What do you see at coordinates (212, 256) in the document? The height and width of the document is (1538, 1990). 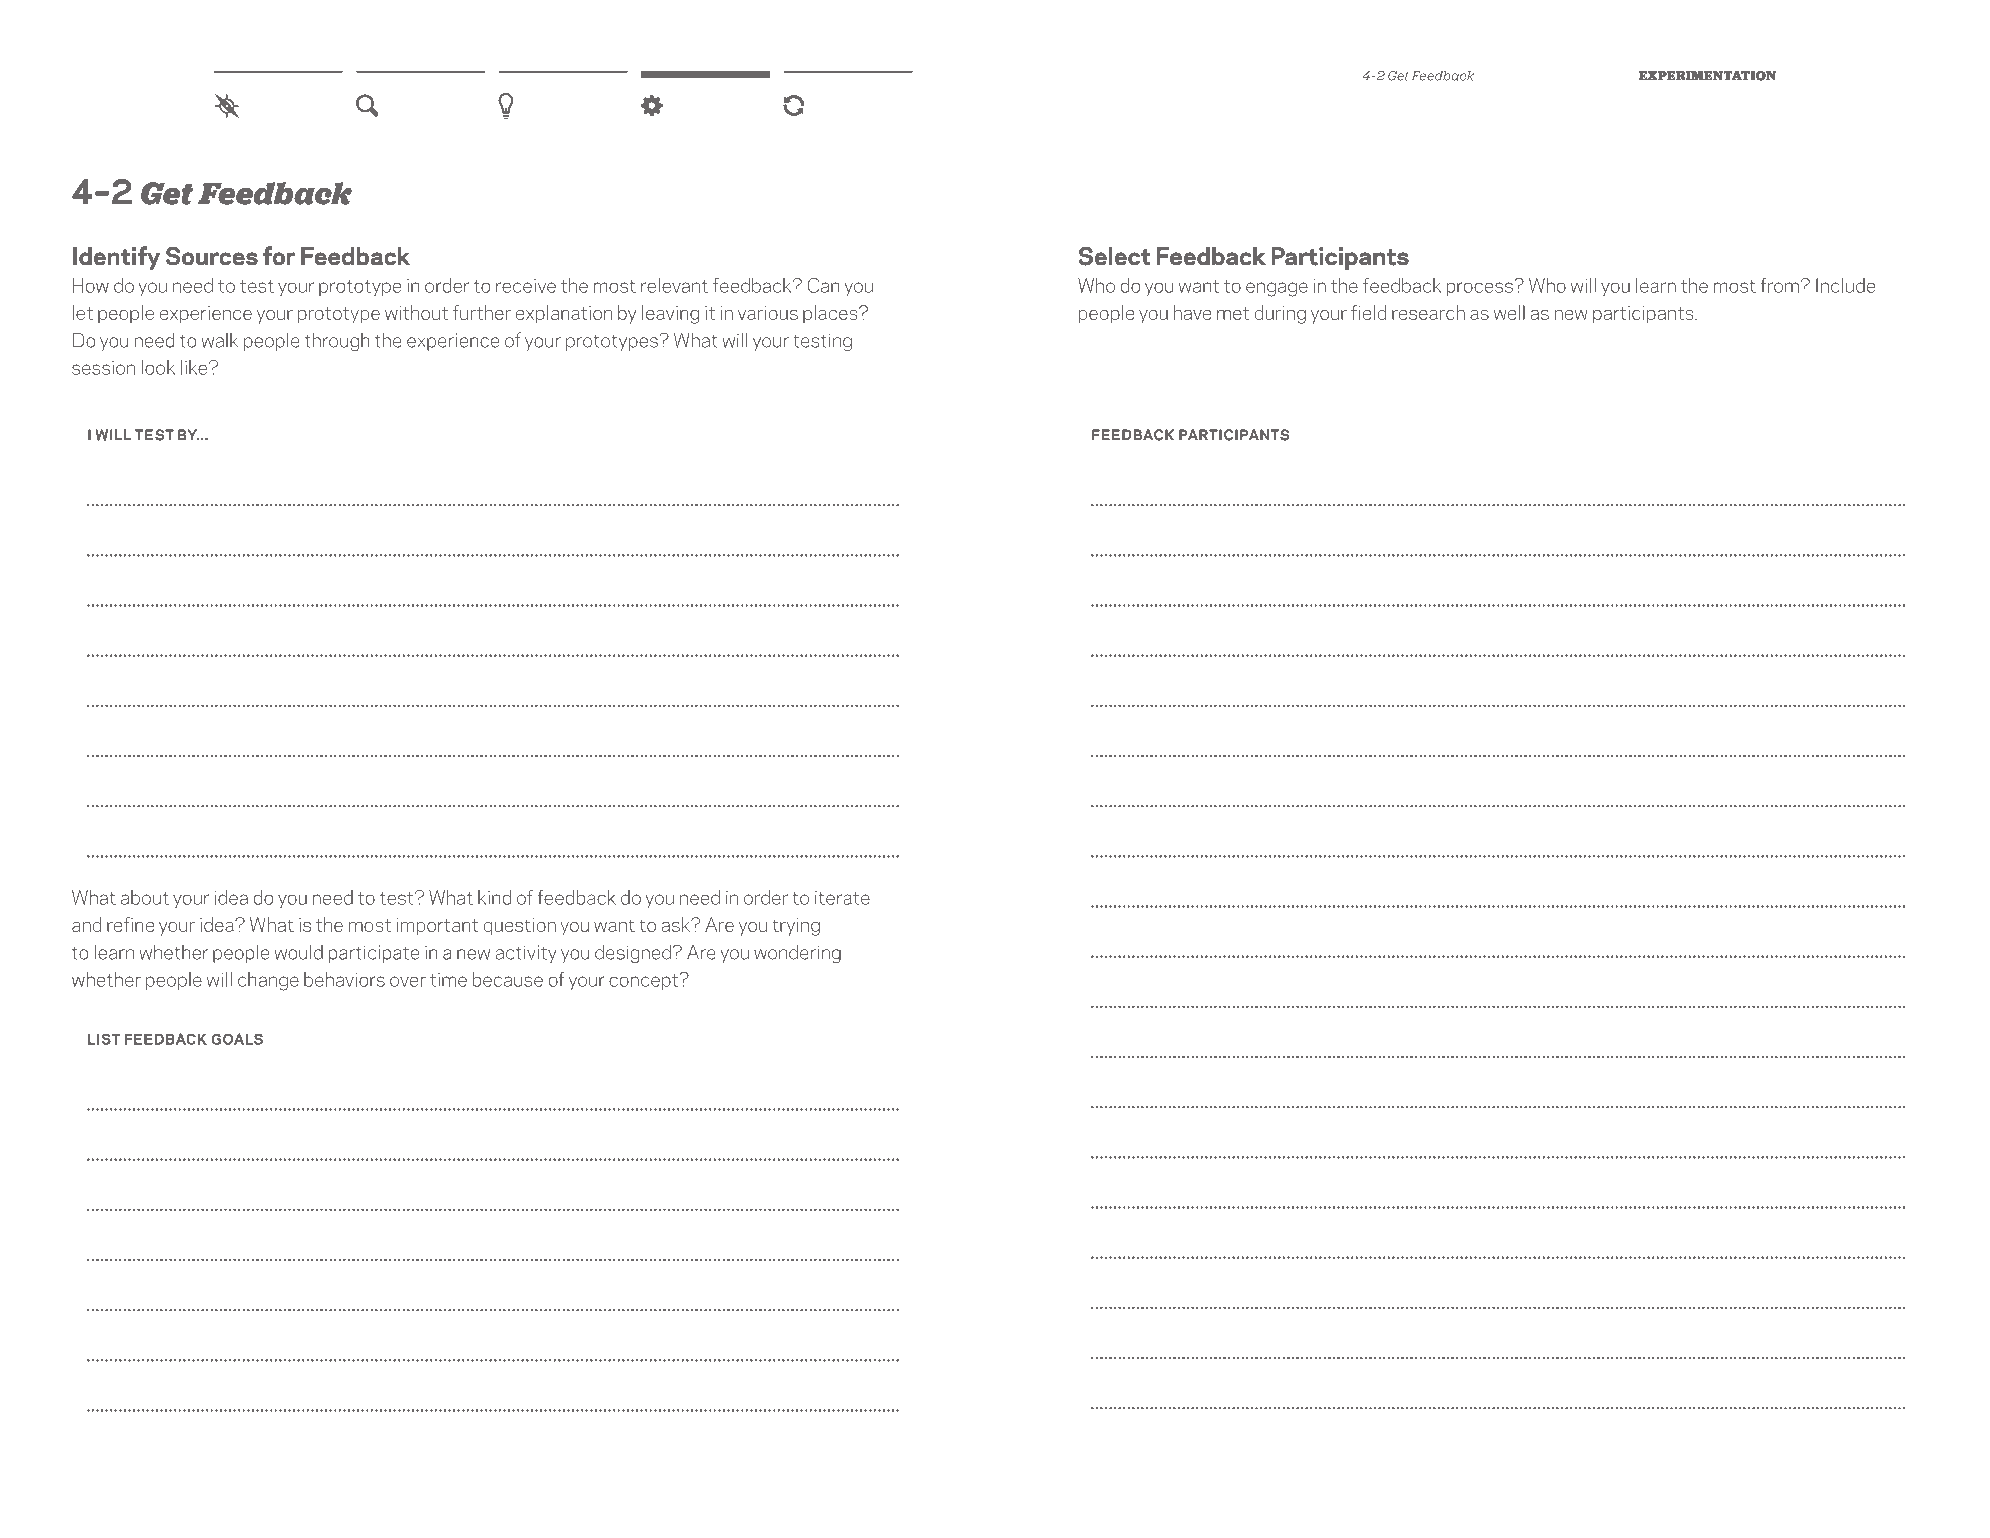 I see `Sources` at bounding box center [212, 256].
